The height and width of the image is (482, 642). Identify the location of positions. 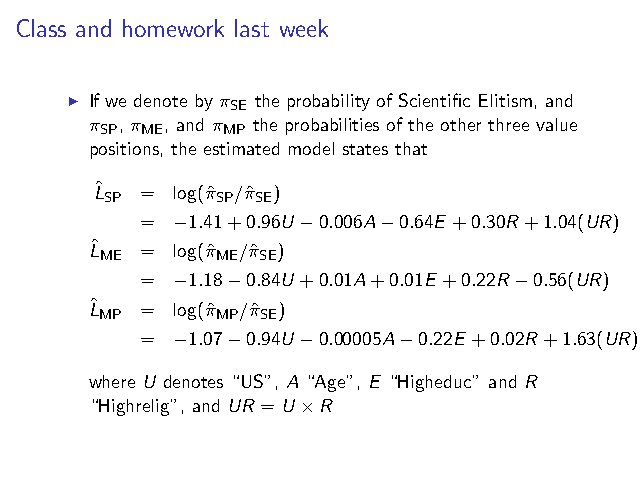
(125, 150).
